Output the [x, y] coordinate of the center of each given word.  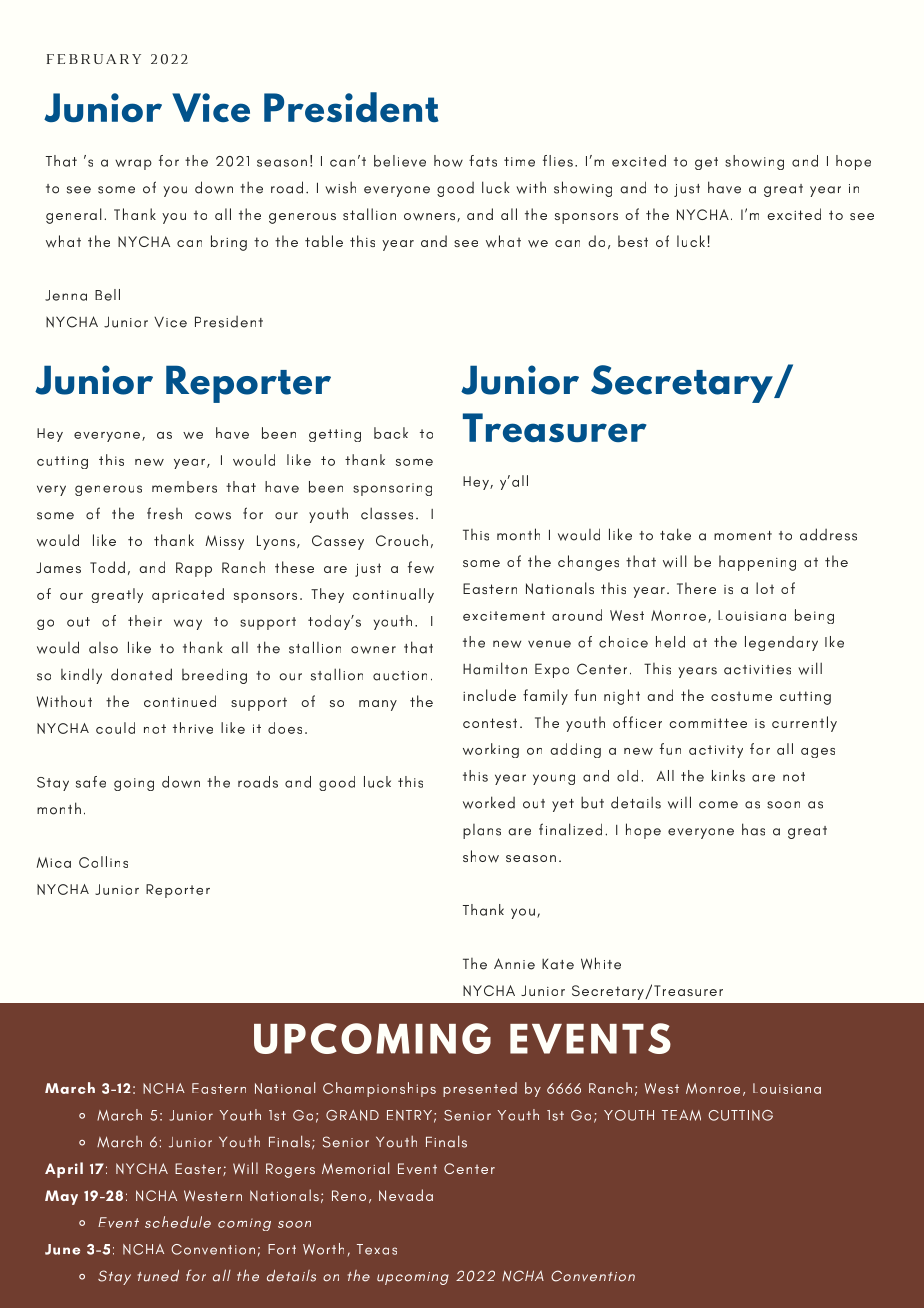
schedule [178, 1222]
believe [400, 161]
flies [558, 161]
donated [141, 674]
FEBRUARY [94, 59]
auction [400, 676]
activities [757, 670]
